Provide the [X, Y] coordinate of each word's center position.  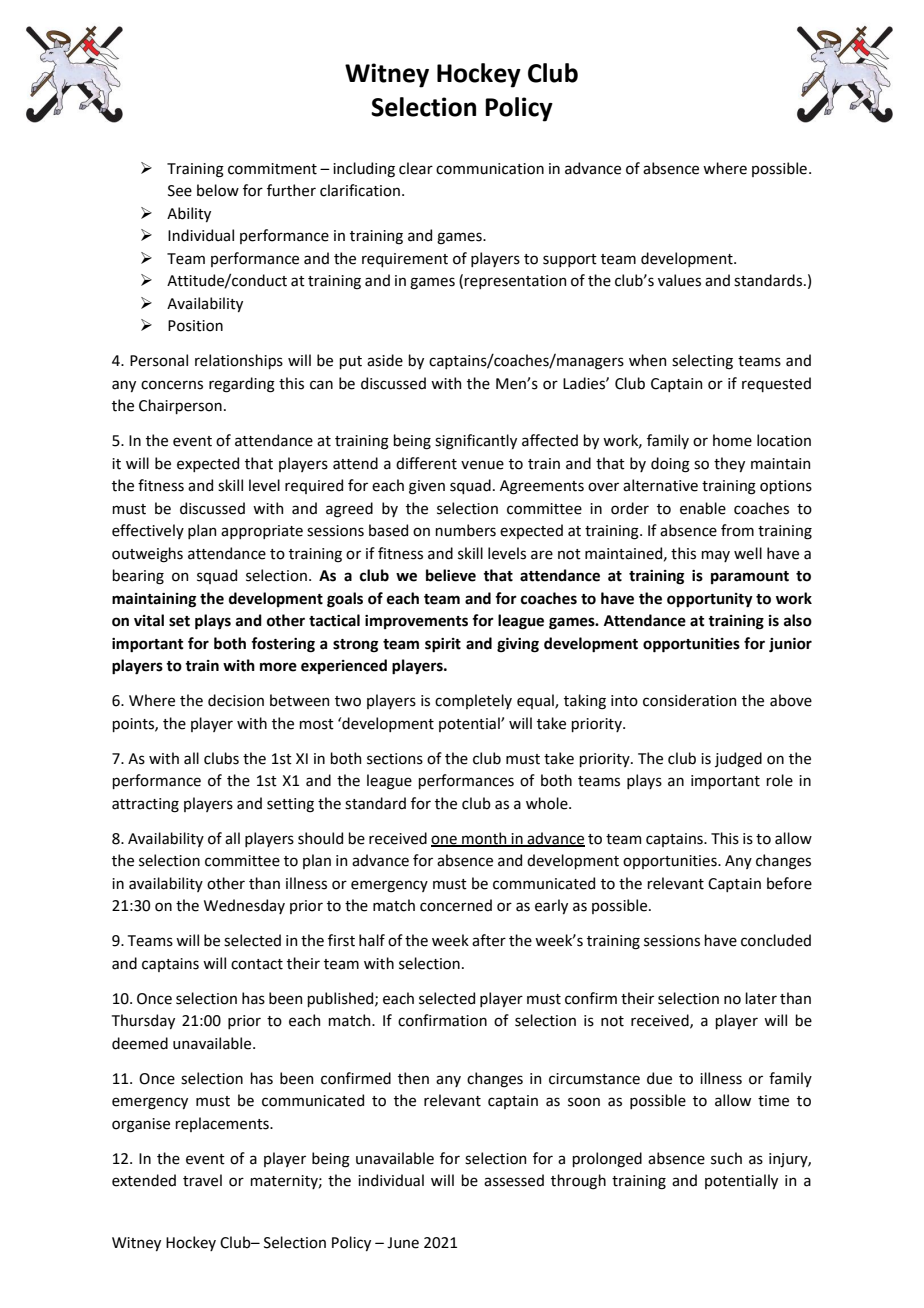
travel [202, 1180]
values [679, 280]
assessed [514, 1180]
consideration [689, 700]
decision [236, 700]
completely [473, 701]
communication [490, 169]
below [218, 190]
